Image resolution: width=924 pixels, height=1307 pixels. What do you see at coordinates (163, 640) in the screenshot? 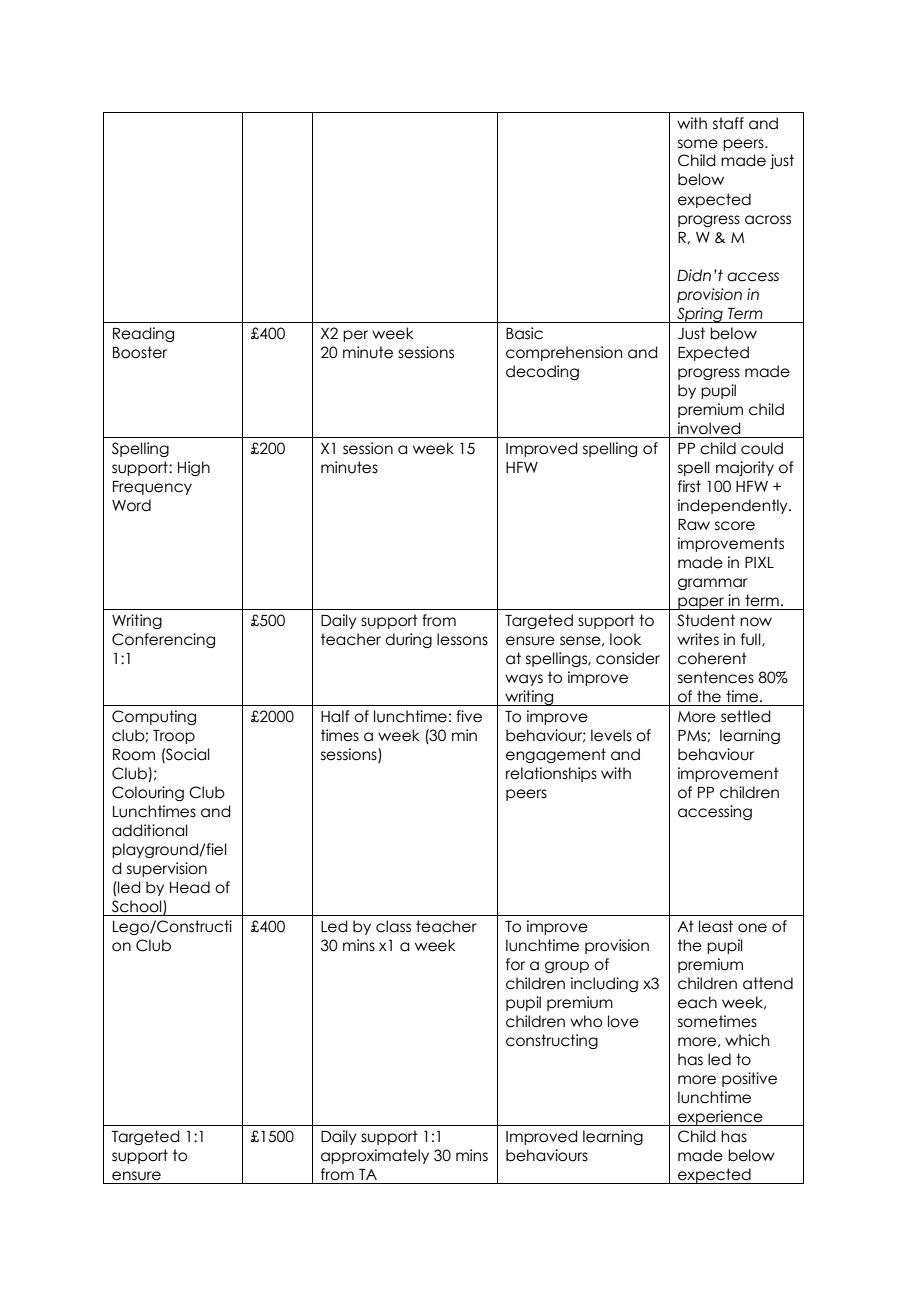
I see `Conferencing` at bounding box center [163, 640].
